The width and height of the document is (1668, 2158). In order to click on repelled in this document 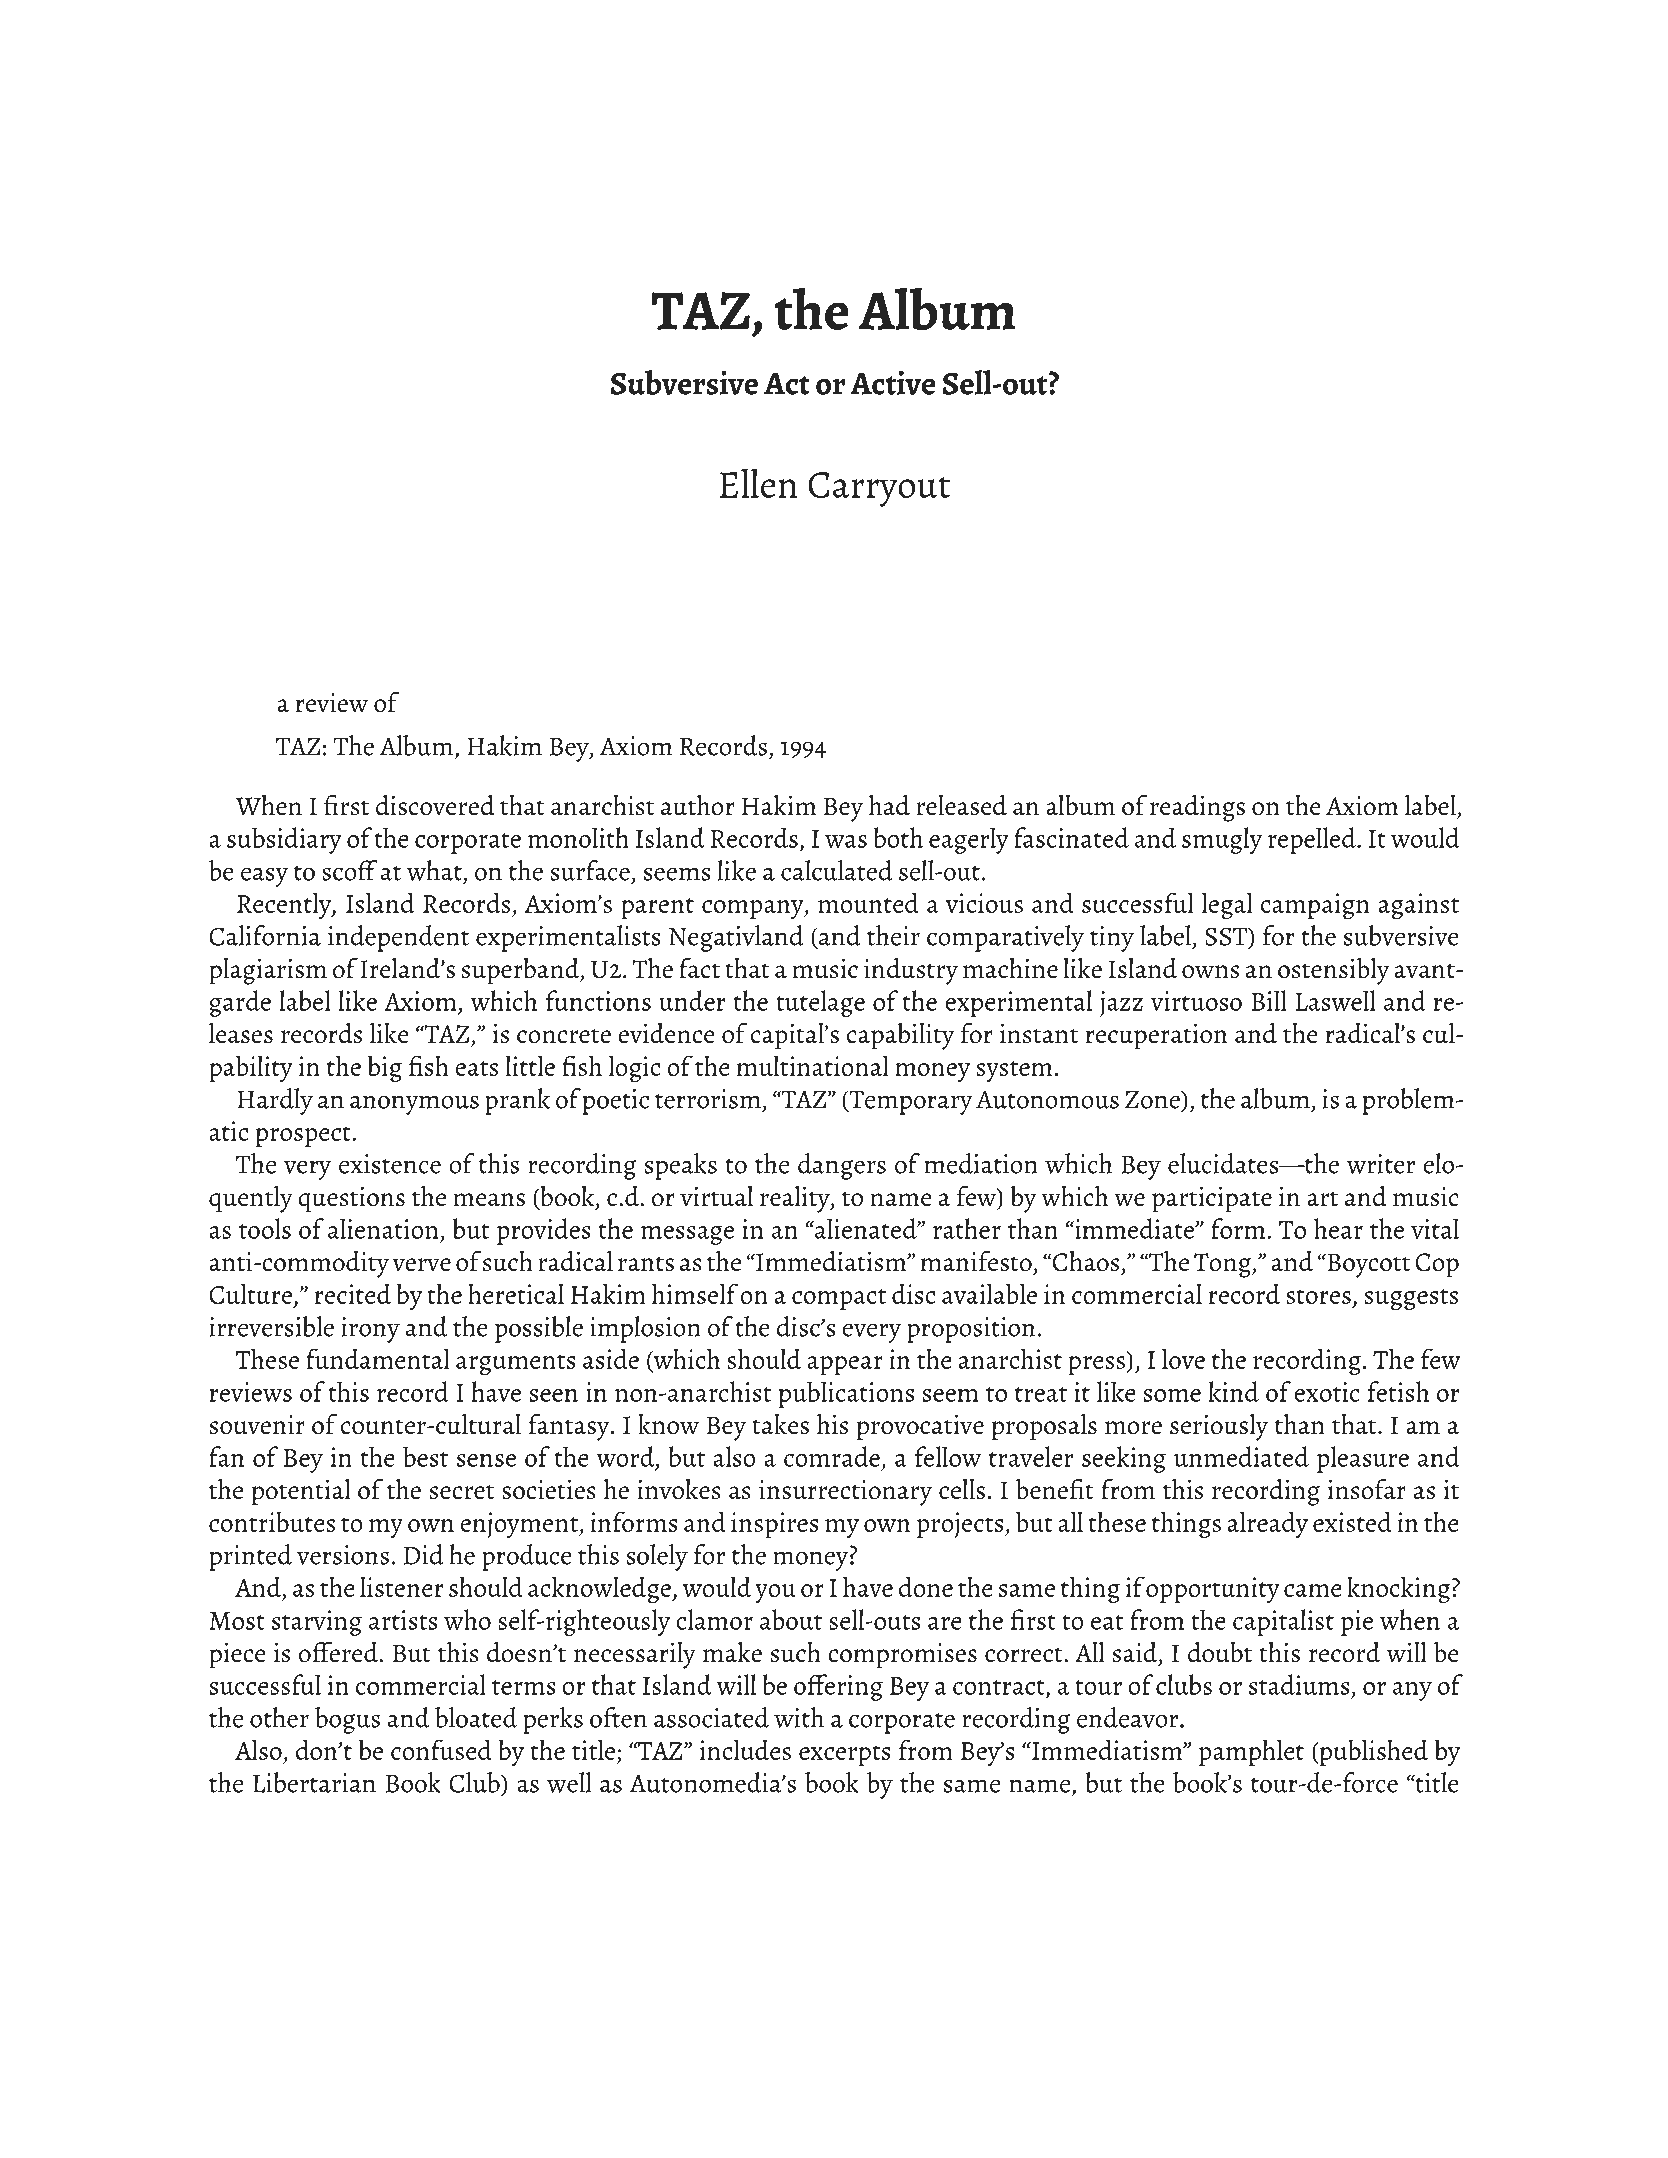, I will do `click(1313, 840)`.
